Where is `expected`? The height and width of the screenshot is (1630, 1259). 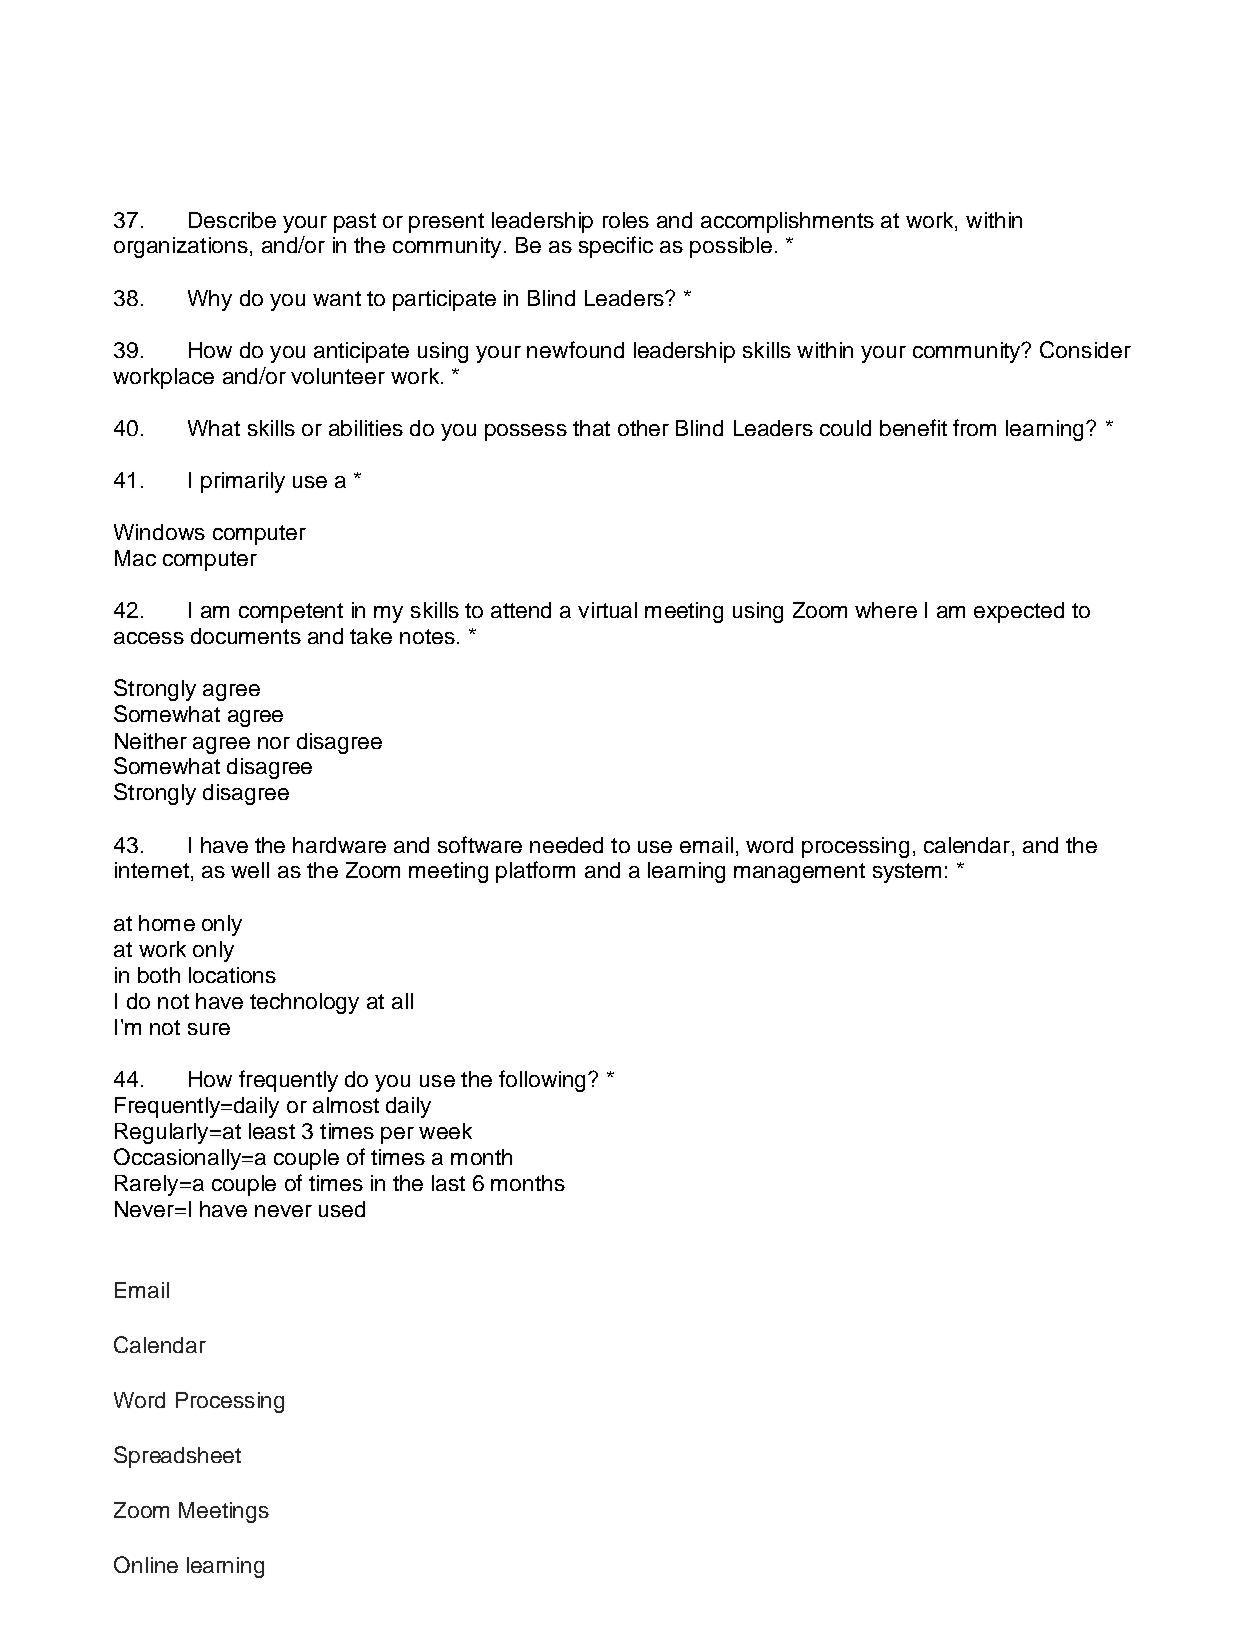 expected is located at coordinates (1019, 612).
